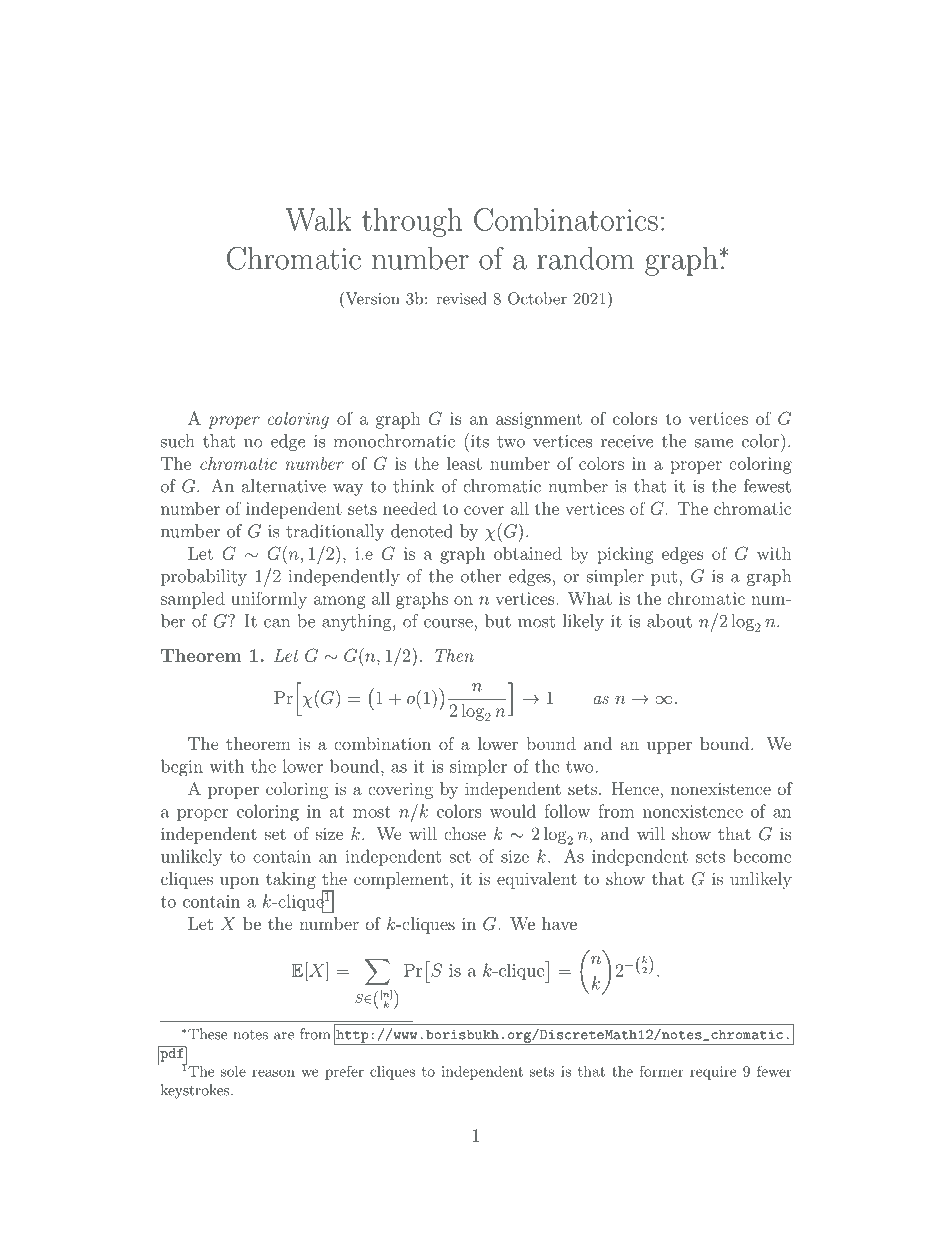  What do you see at coordinates (412, 222) in the screenshot?
I see `through` at bounding box center [412, 222].
